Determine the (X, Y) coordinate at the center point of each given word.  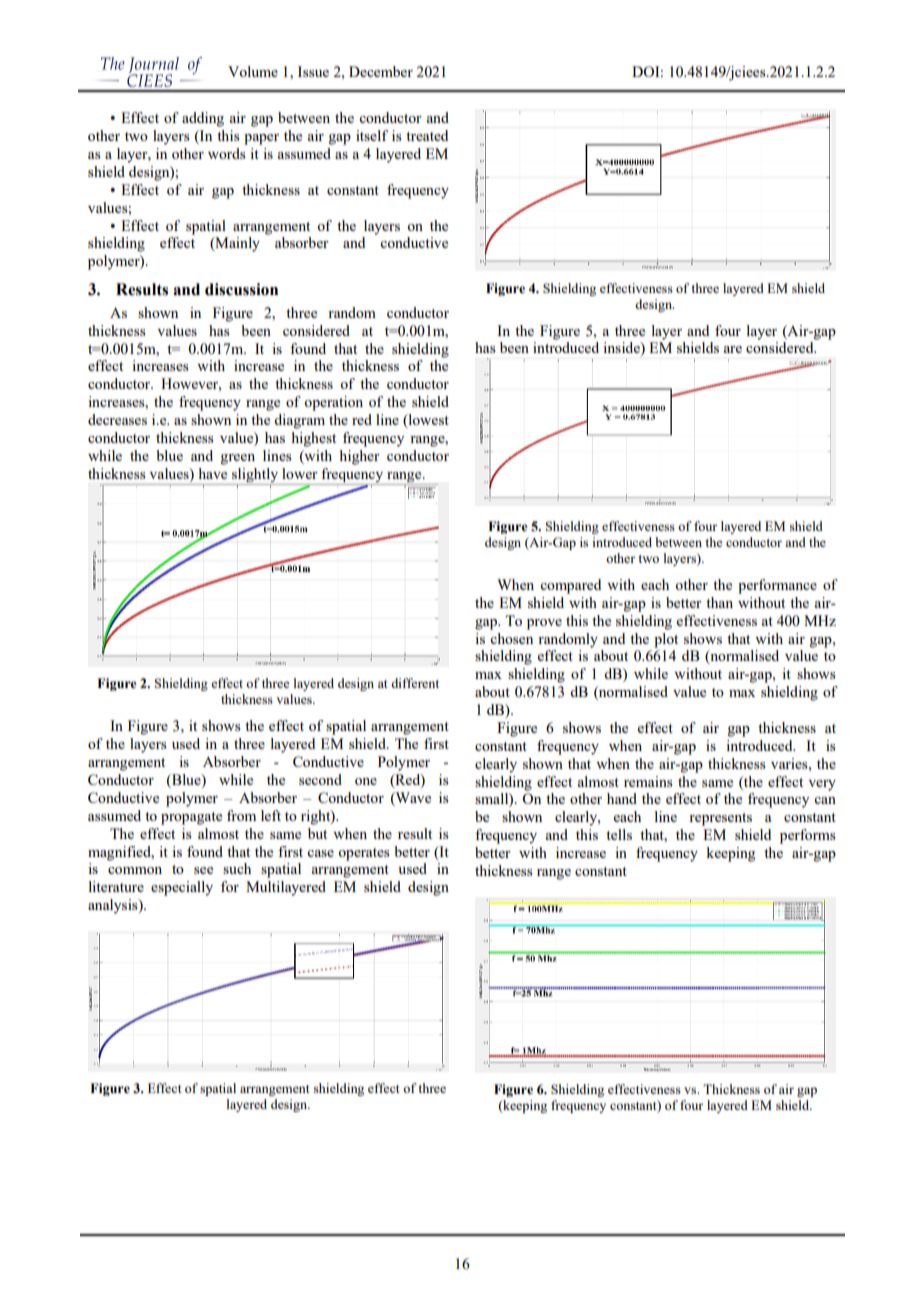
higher (360, 457)
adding (203, 119)
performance (777, 586)
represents (720, 819)
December (381, 71)
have (213, 473)
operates (364, 854)
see (203, 870)
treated (427, 135)
